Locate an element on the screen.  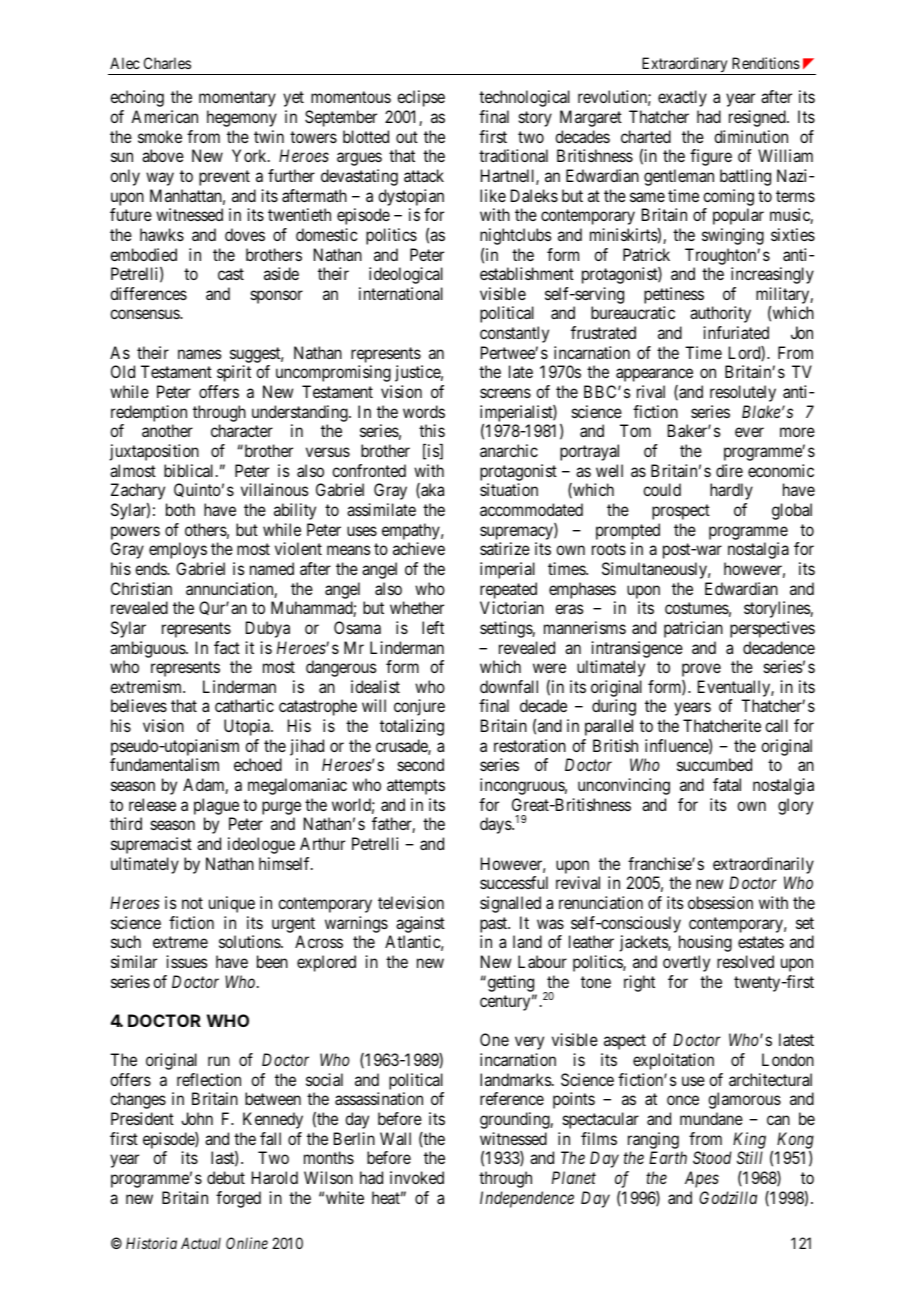
invoked is located at coordinates (417, 1177).
